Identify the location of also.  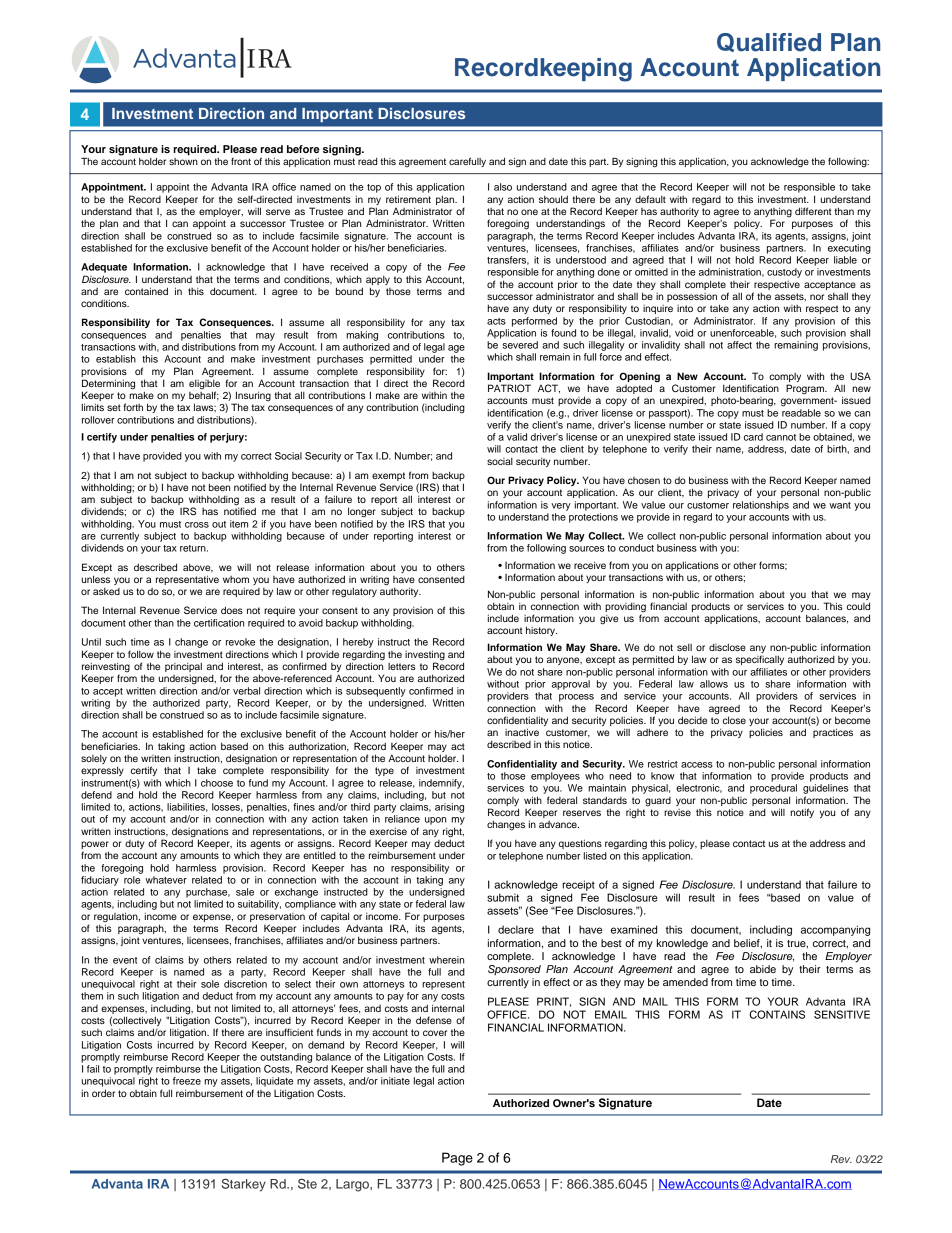
(503, 187).
